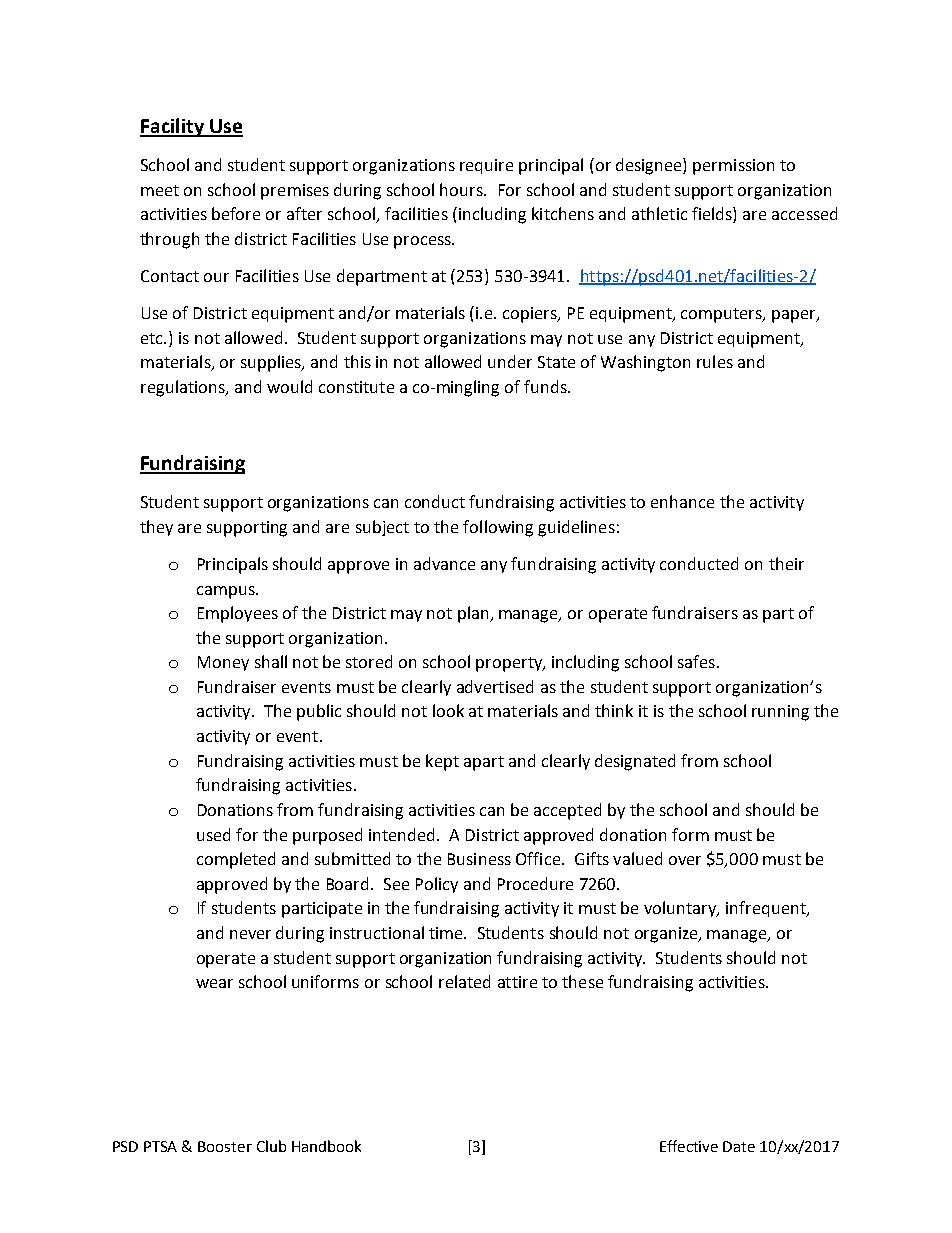 This screenshot has width=952, height=1233. Describe the element at coordinates (479, 859) in the screenshot. I see `Business` at that location.
